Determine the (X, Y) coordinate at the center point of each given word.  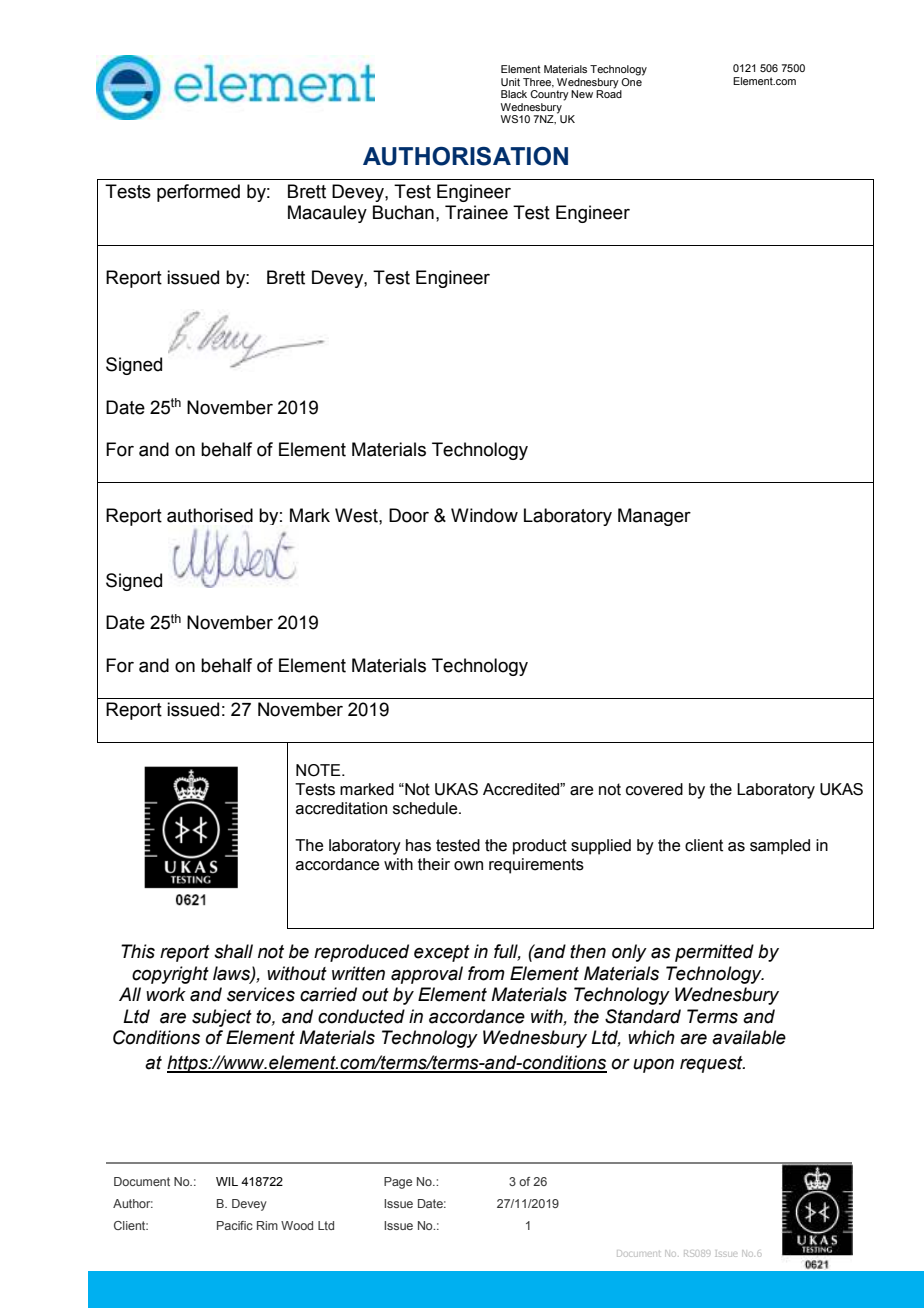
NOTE (319, 770)
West (357, 515)
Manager (654, 517)
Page (398, 1183)
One (632, 80)
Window (484, 515)
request (712, 1064)
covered (654, 789)
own (468, 866)
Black (514, 94)
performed (198, 193)
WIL (227, 1181)
